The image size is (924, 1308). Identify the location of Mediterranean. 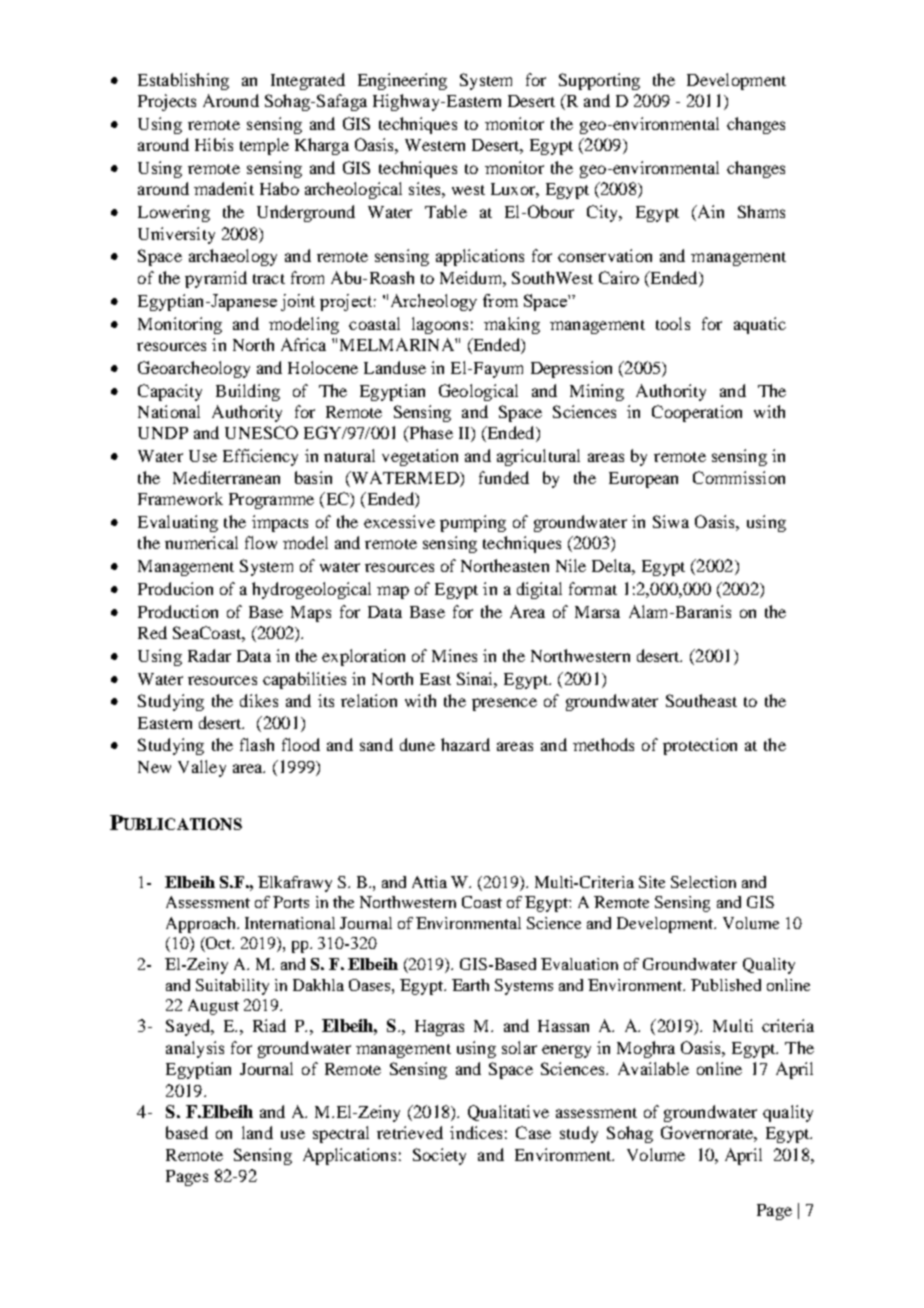
(226, 477).
